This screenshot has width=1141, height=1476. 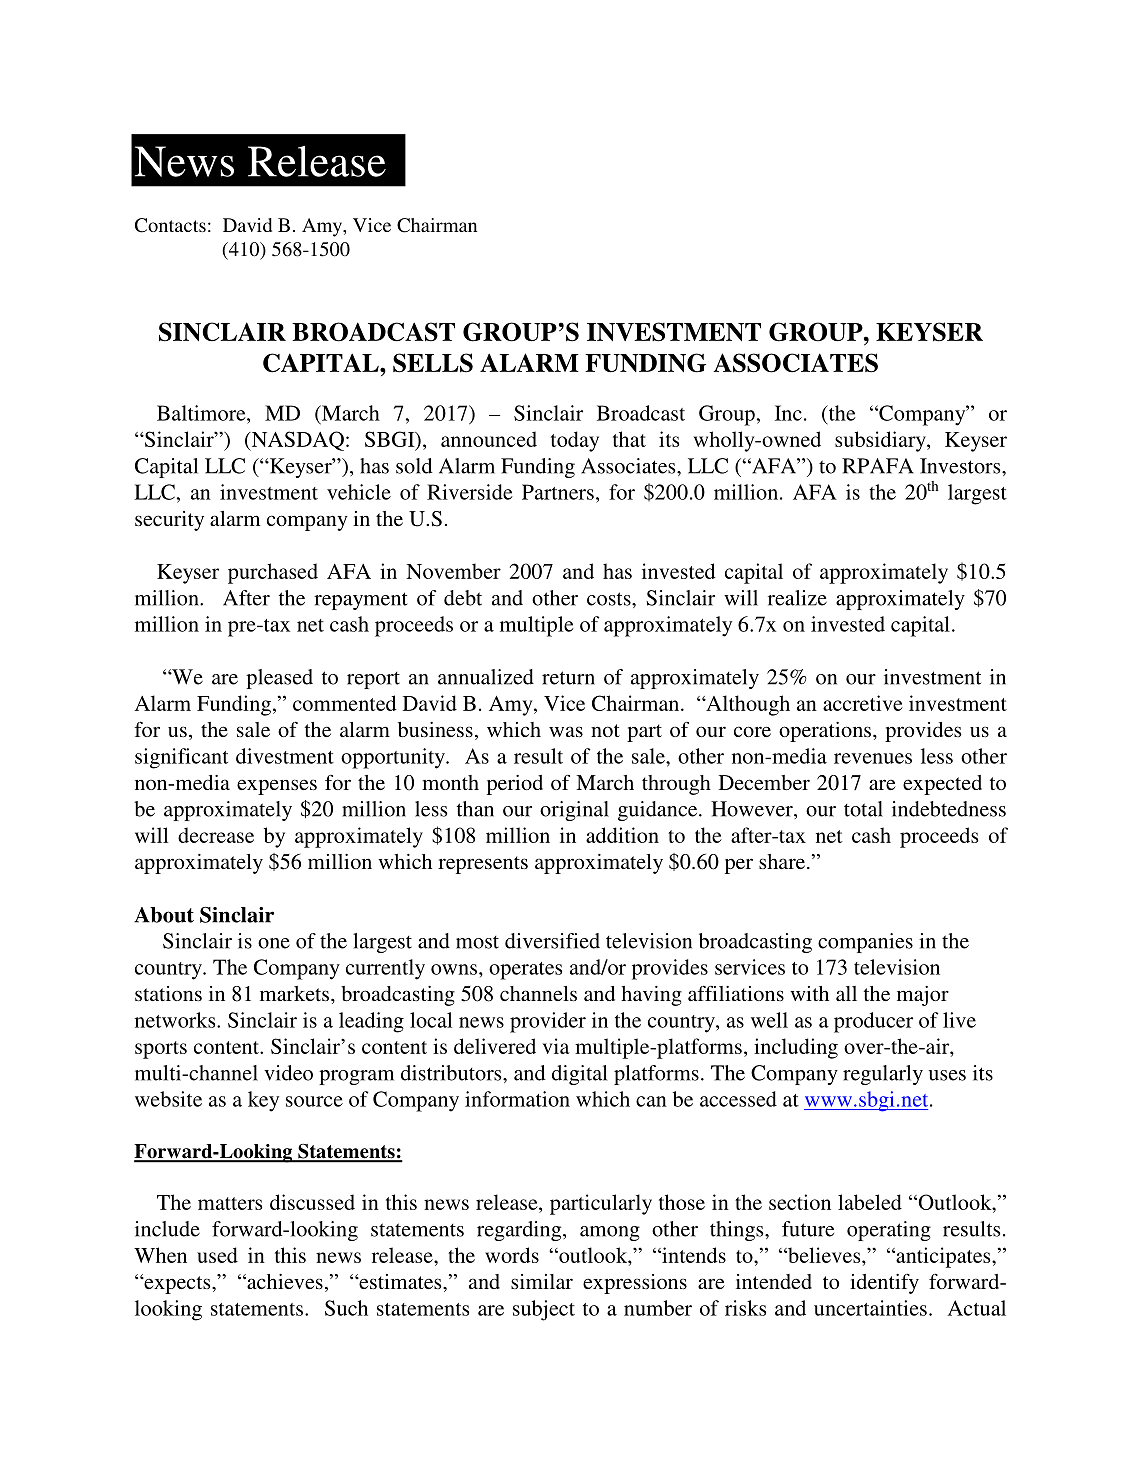 I want to click on operations, so click(x=826, y=732).
